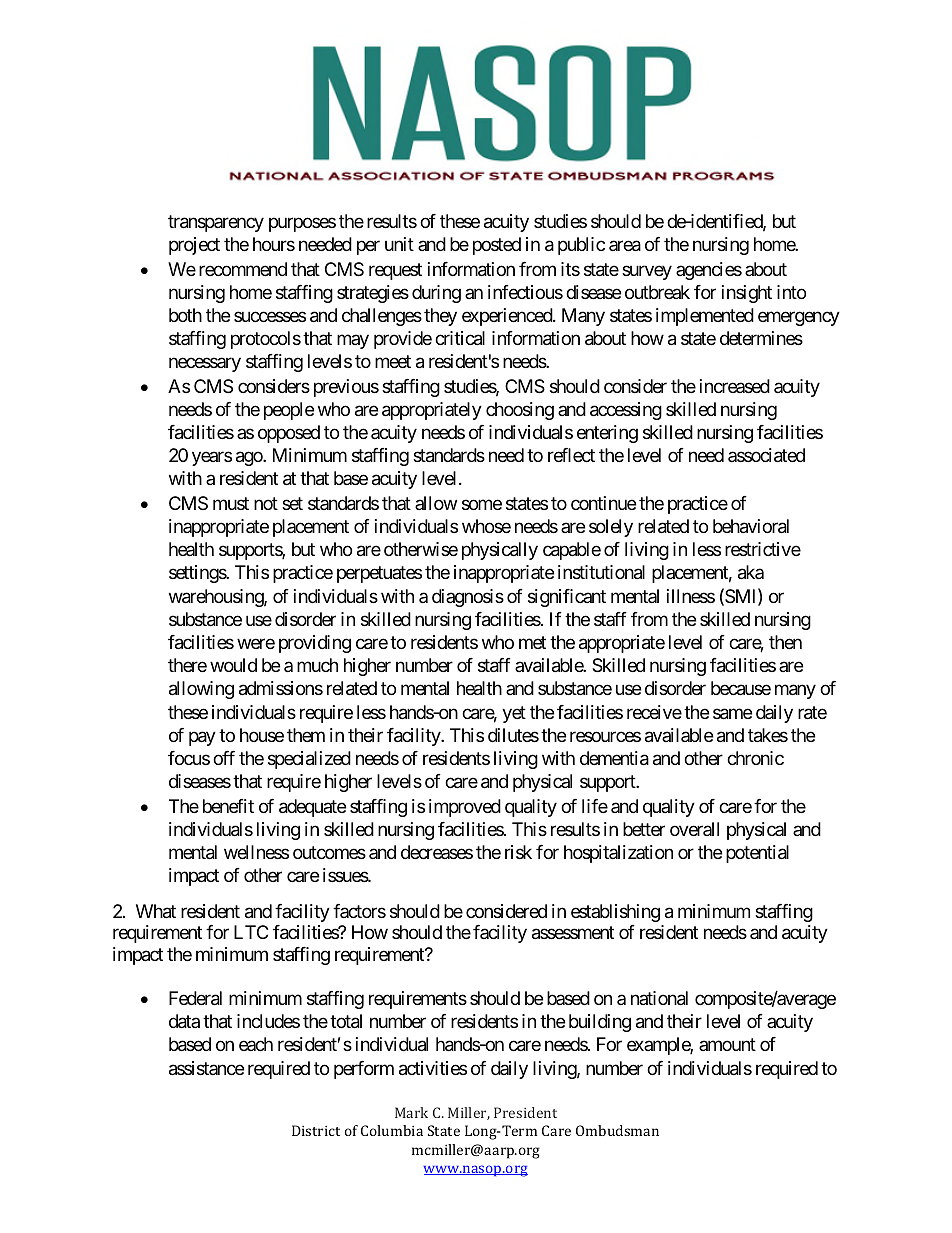 This screenshot has height=1233, width=952. I want to click on benefit, so click(228, 806).
